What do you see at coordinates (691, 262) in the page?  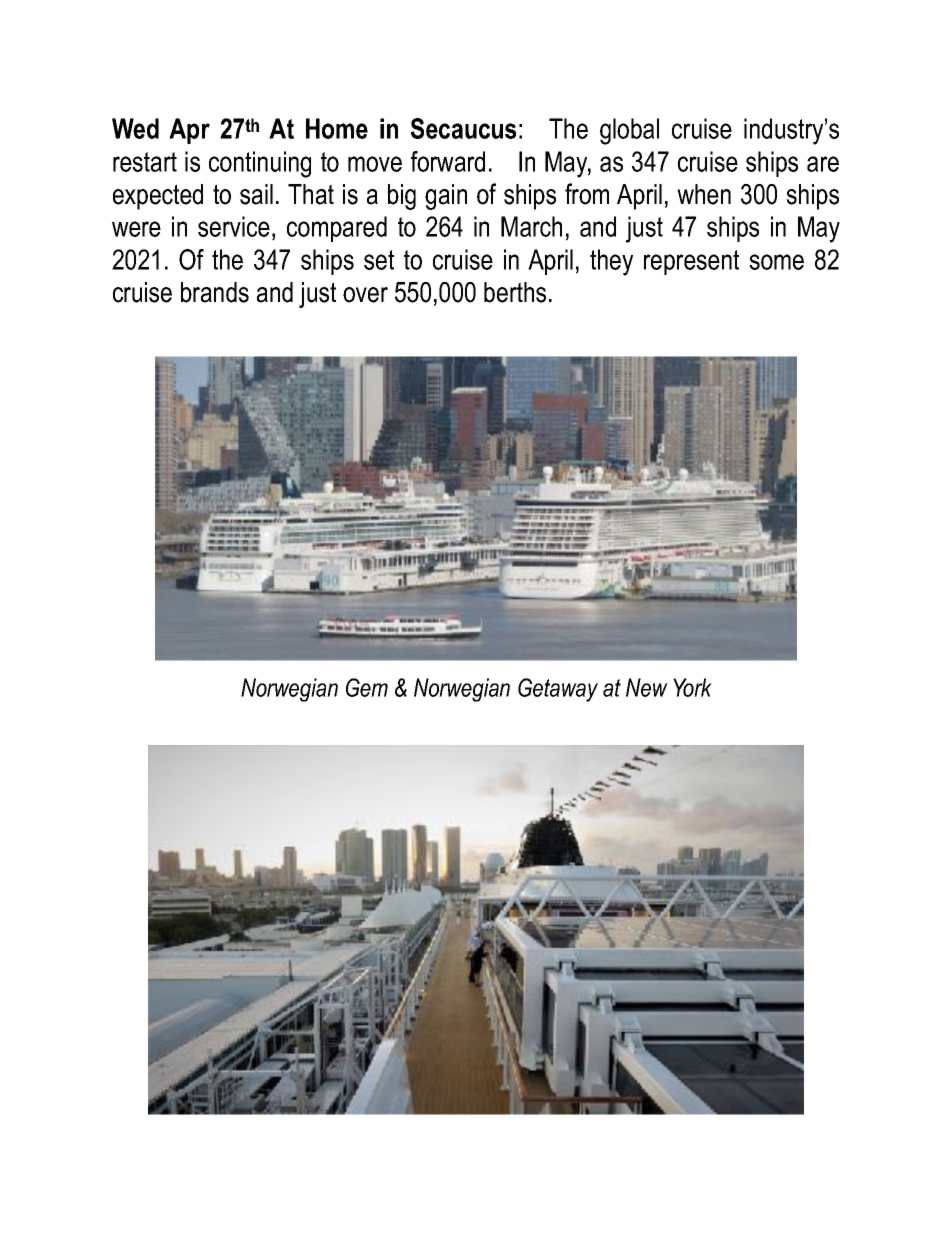 I see `represent` at bounding box center [691, 262].
